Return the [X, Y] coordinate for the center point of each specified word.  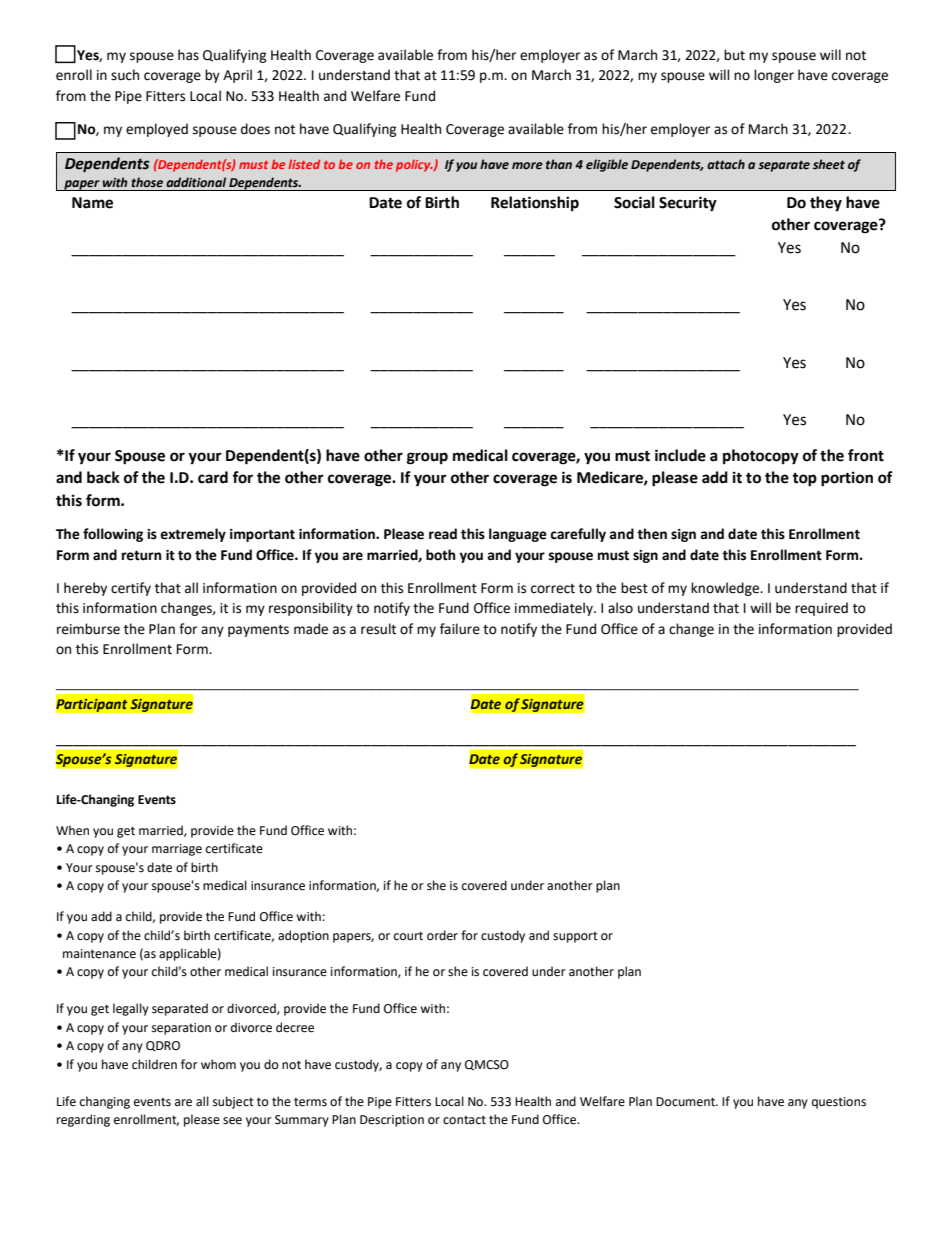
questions [839, 1103]
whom [218, 1064]
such [125, 75]
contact [464, 1120]
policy [414, 166]
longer [774, 76]
